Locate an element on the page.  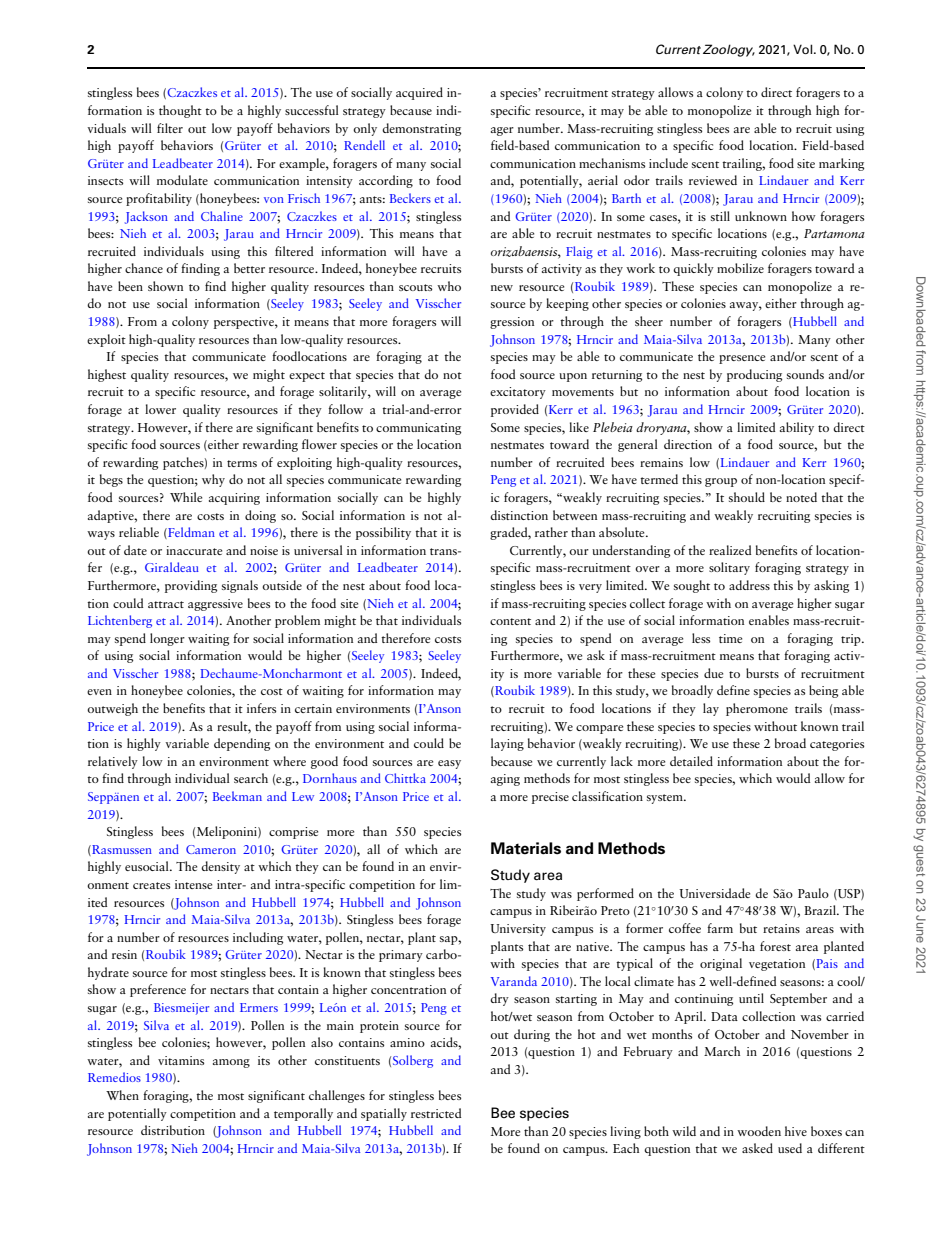
terms is located at coordinates (242, 463).
